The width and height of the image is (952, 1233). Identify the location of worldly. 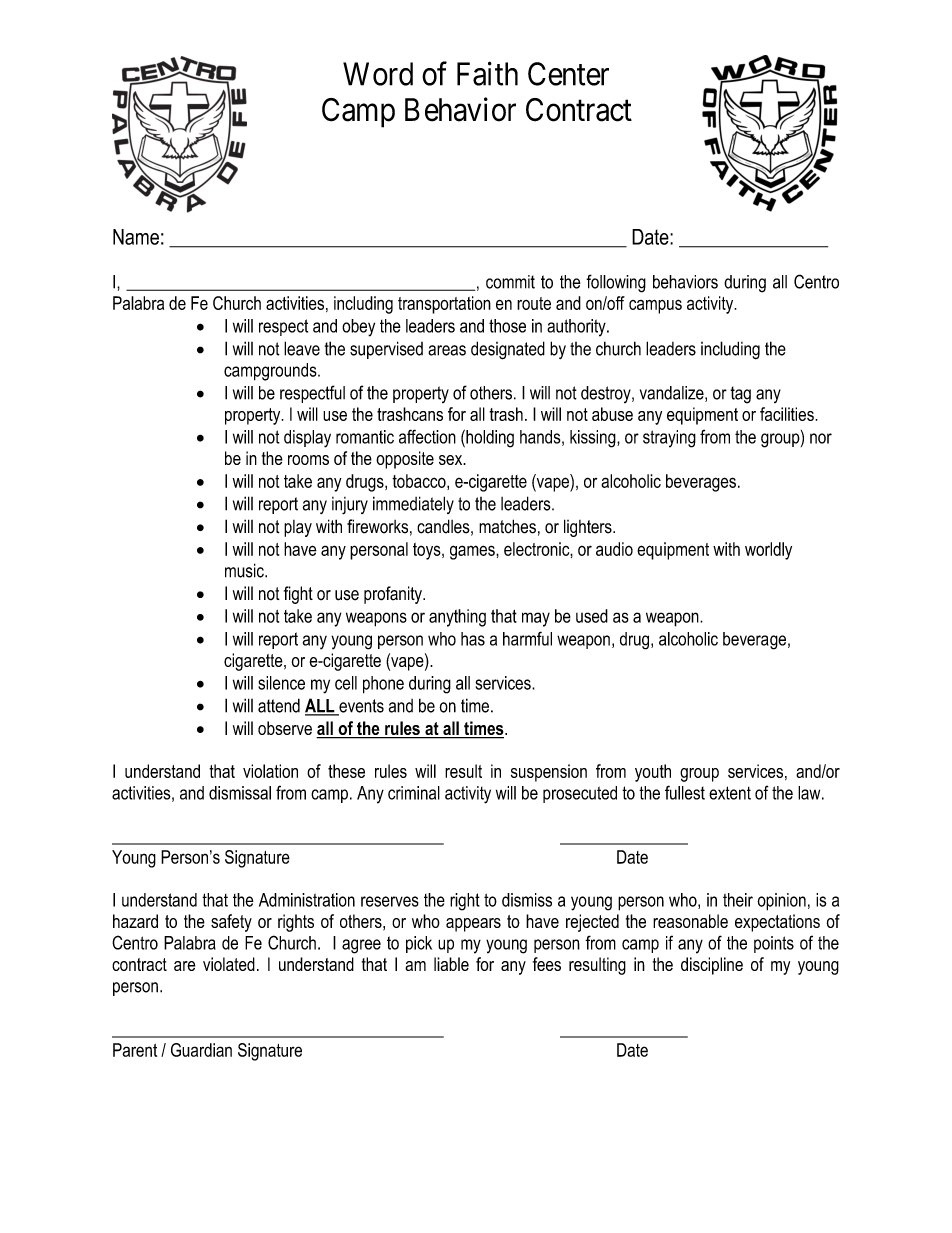
(768, 551).
